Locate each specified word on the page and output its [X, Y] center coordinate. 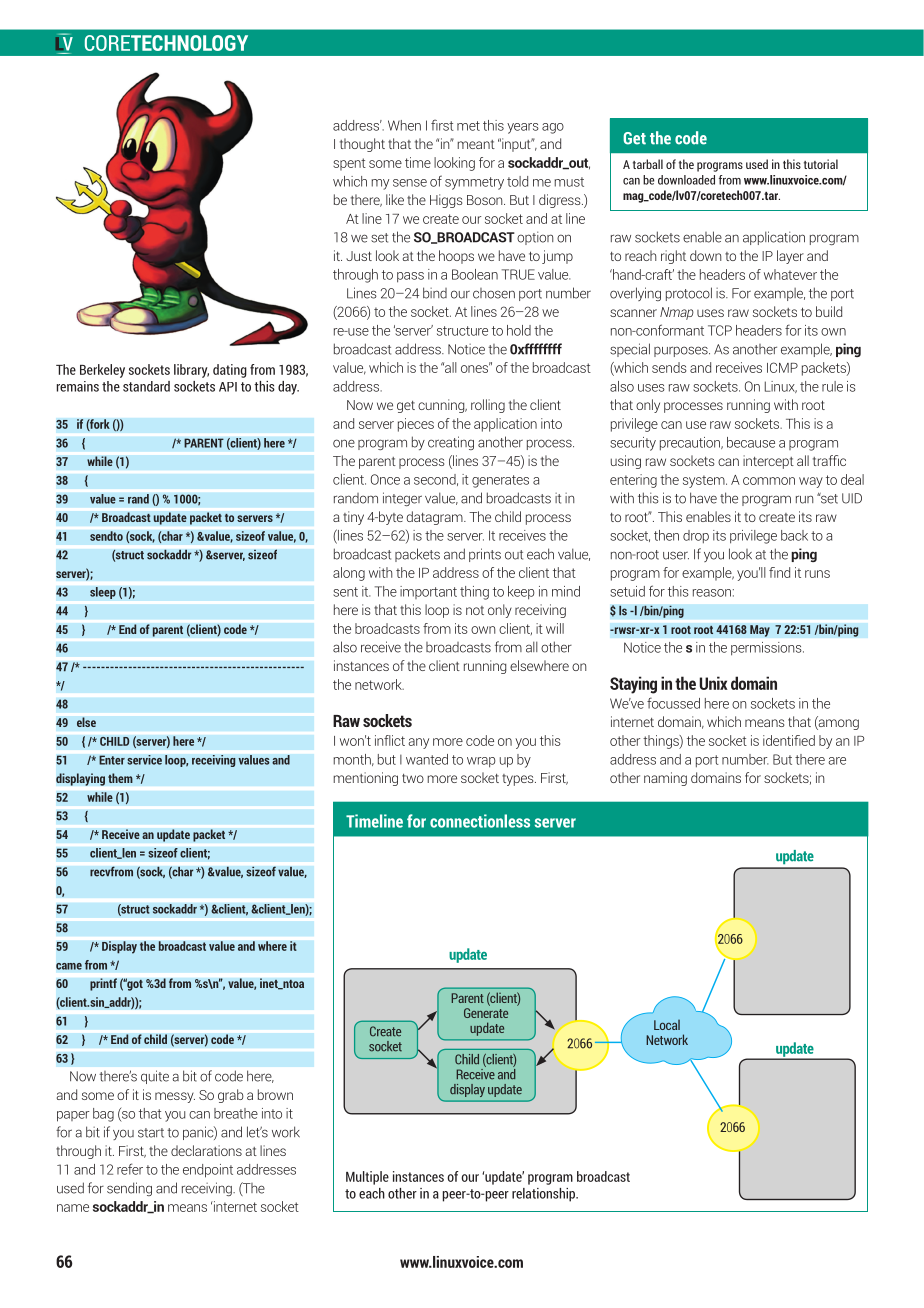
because [751, 442]
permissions [767, 648]
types [519, 780]
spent [349, 164]
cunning [442, 406]
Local [667, 1025]
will [555, 628]
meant [476, 144]
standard [146, 386]
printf [103, 984]
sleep [103, 593]
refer [130, 1169]
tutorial [821, 164]
